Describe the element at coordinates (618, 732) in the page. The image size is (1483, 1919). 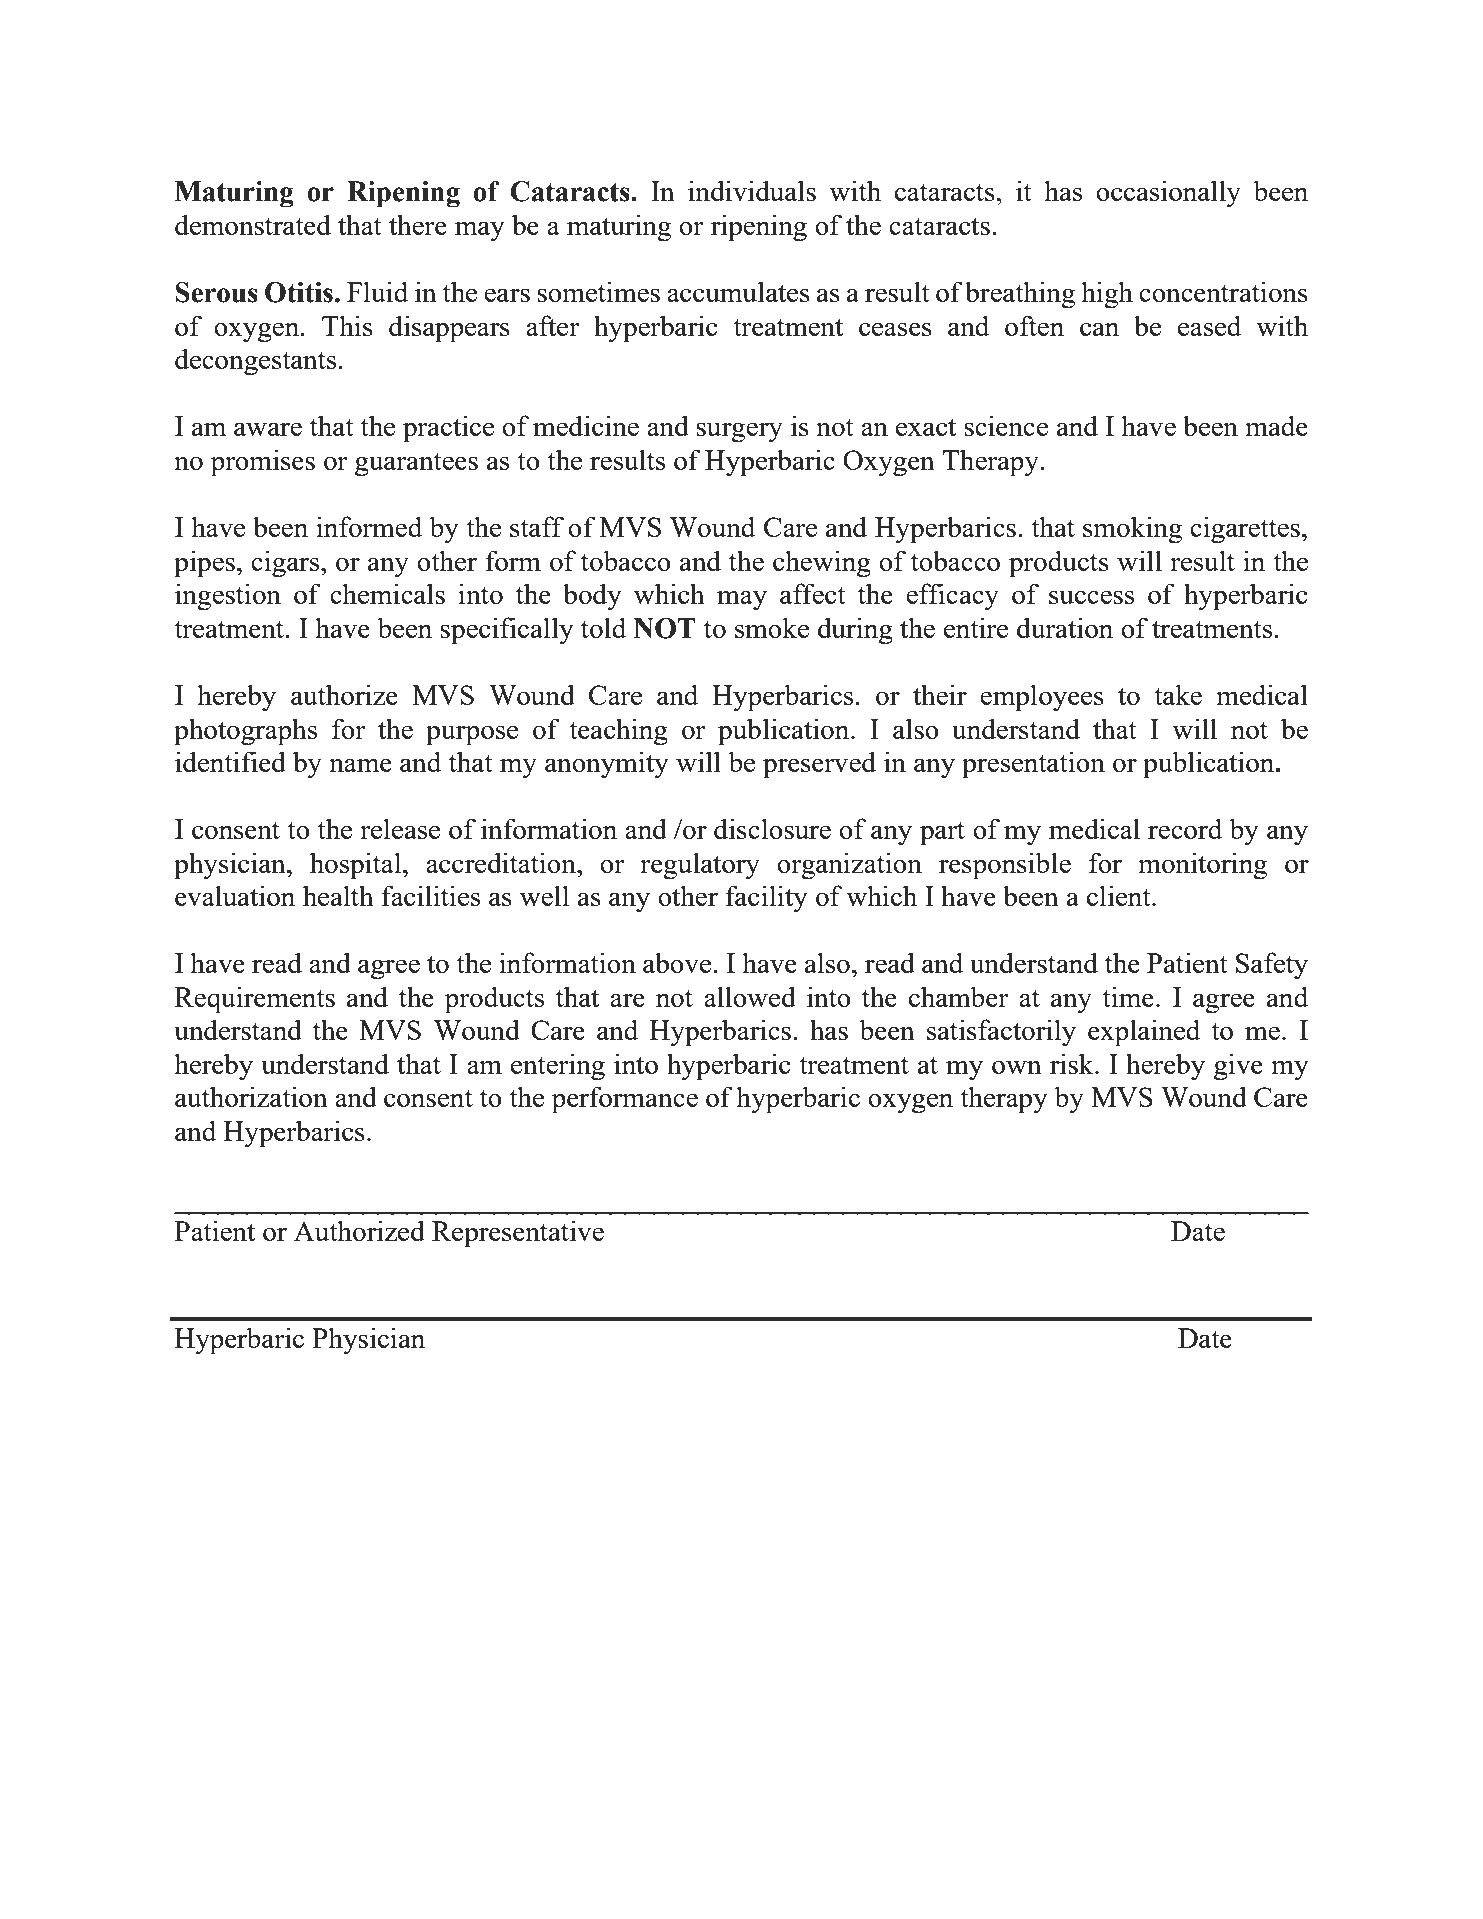
I see `teaching` at that location.
